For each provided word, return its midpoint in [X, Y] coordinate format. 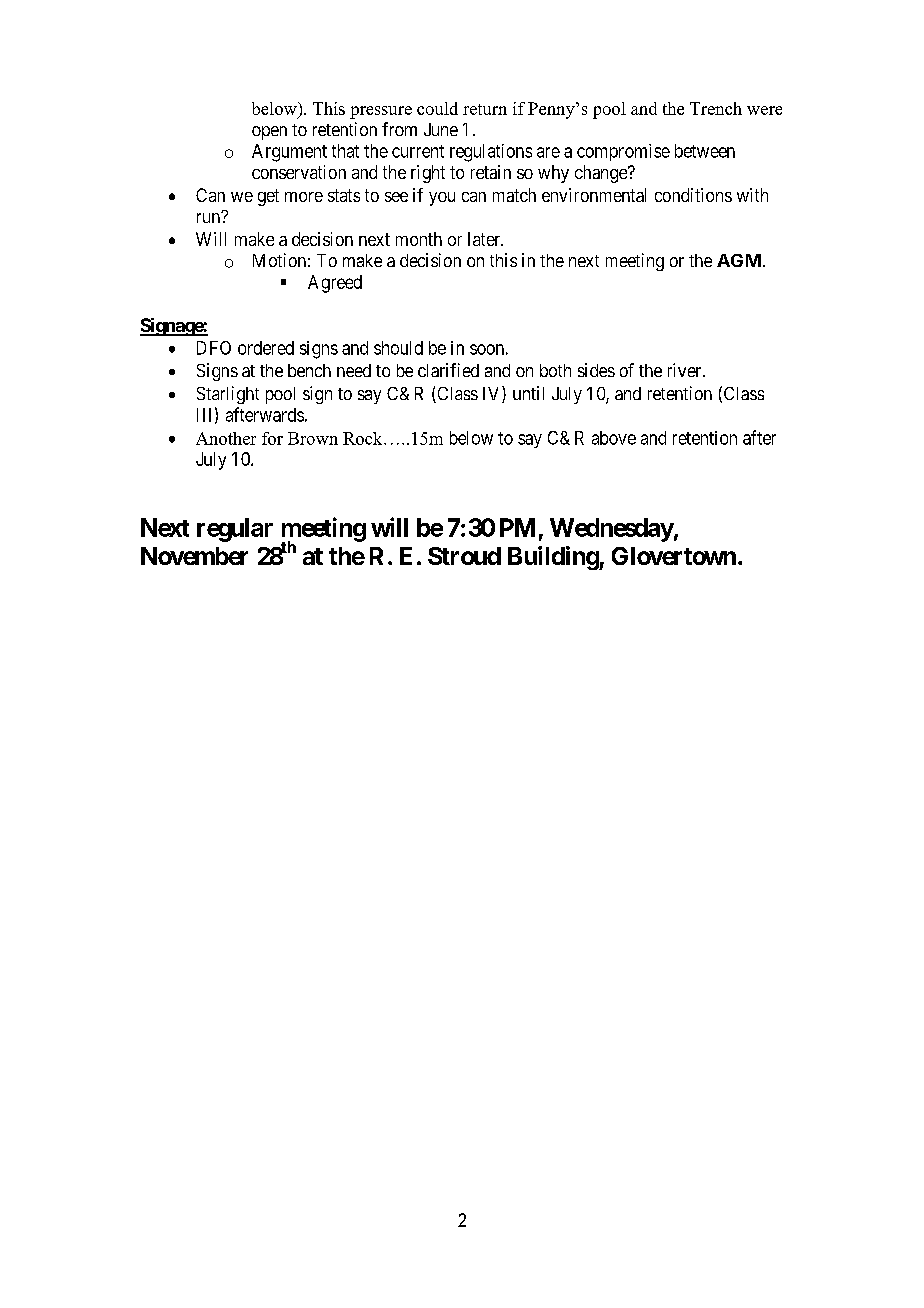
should [398, 348]
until [528, 393]
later [485, 239]
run [210, 217]
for [272, 438]
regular [235, 530]
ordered [266, 348]
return [485, 109]
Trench [716, 108]
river [686, 370]
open [269, 133]
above [614, 438]
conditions [693, 195]
